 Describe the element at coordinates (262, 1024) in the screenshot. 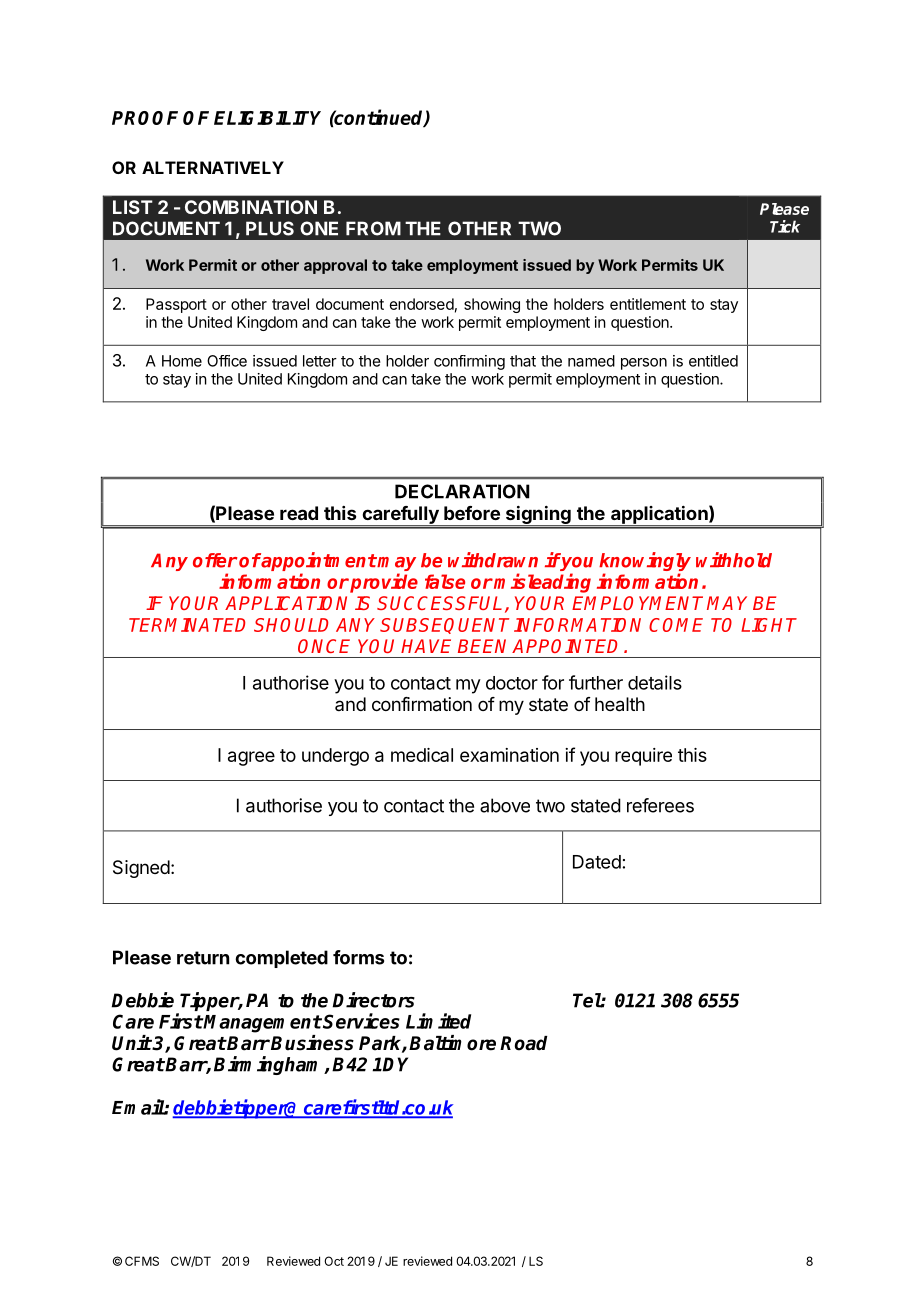

I see `Management` at that location.
